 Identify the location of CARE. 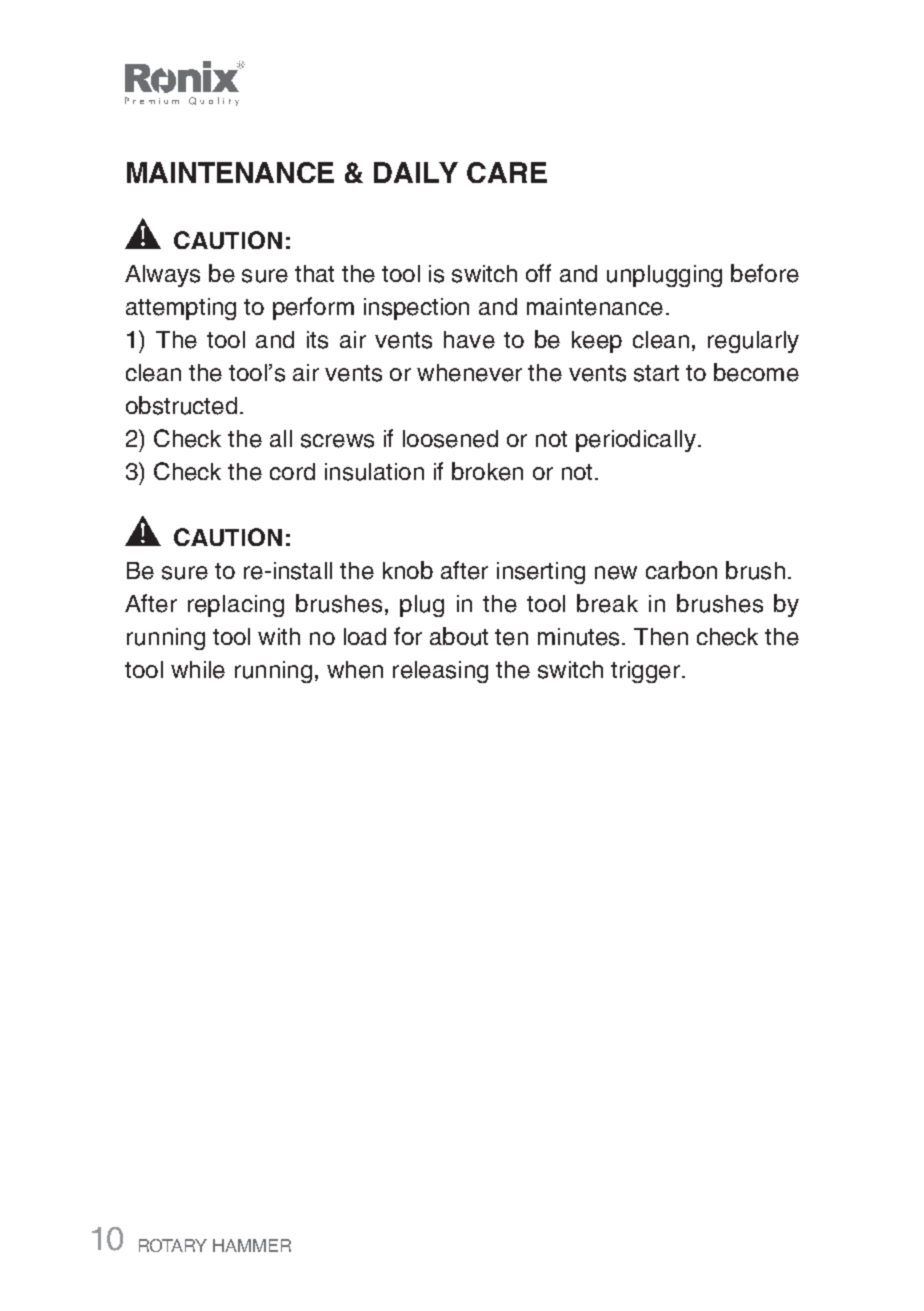
(507, 172).
